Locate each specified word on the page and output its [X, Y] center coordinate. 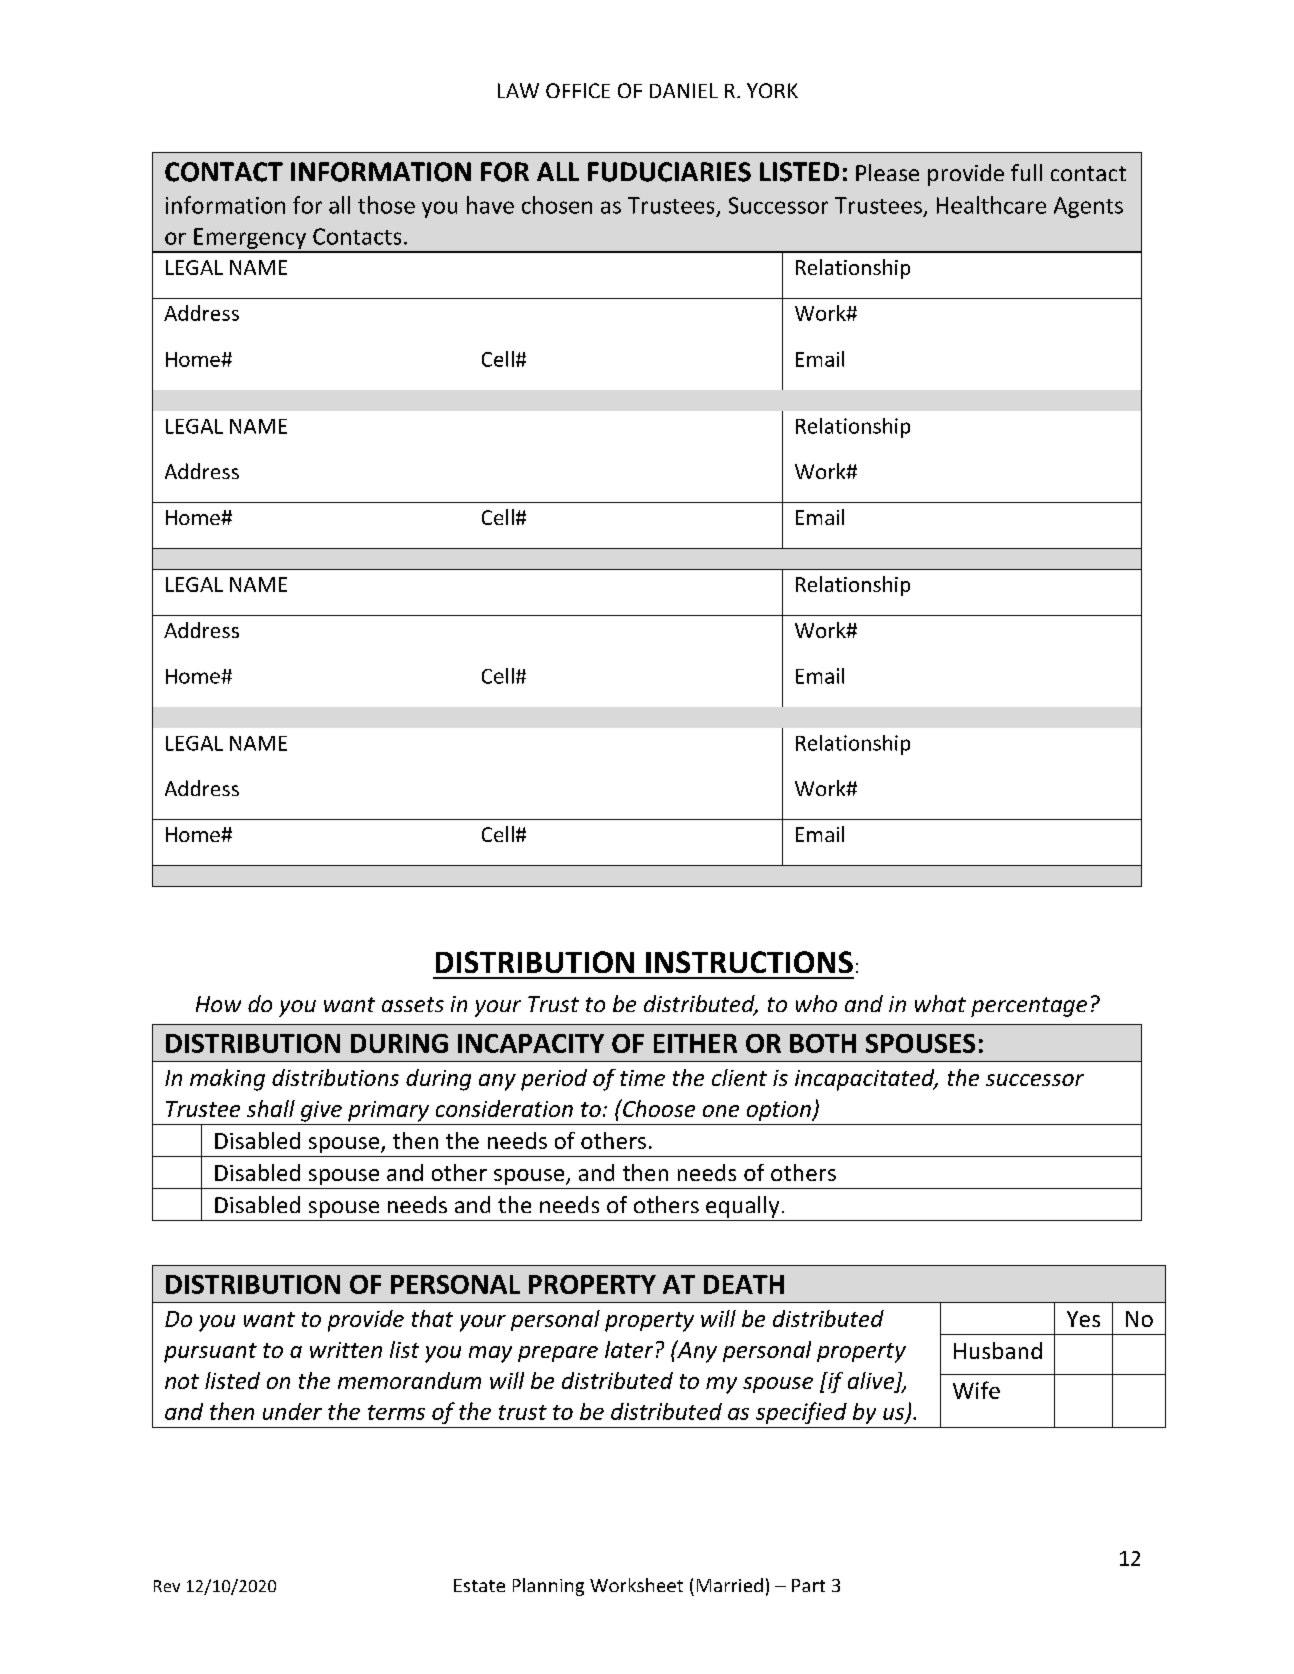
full [1026, 172]
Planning [548, 1587]
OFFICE [578, 90]
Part [808, 1585]
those [386, 205]
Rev [167, 1586]
